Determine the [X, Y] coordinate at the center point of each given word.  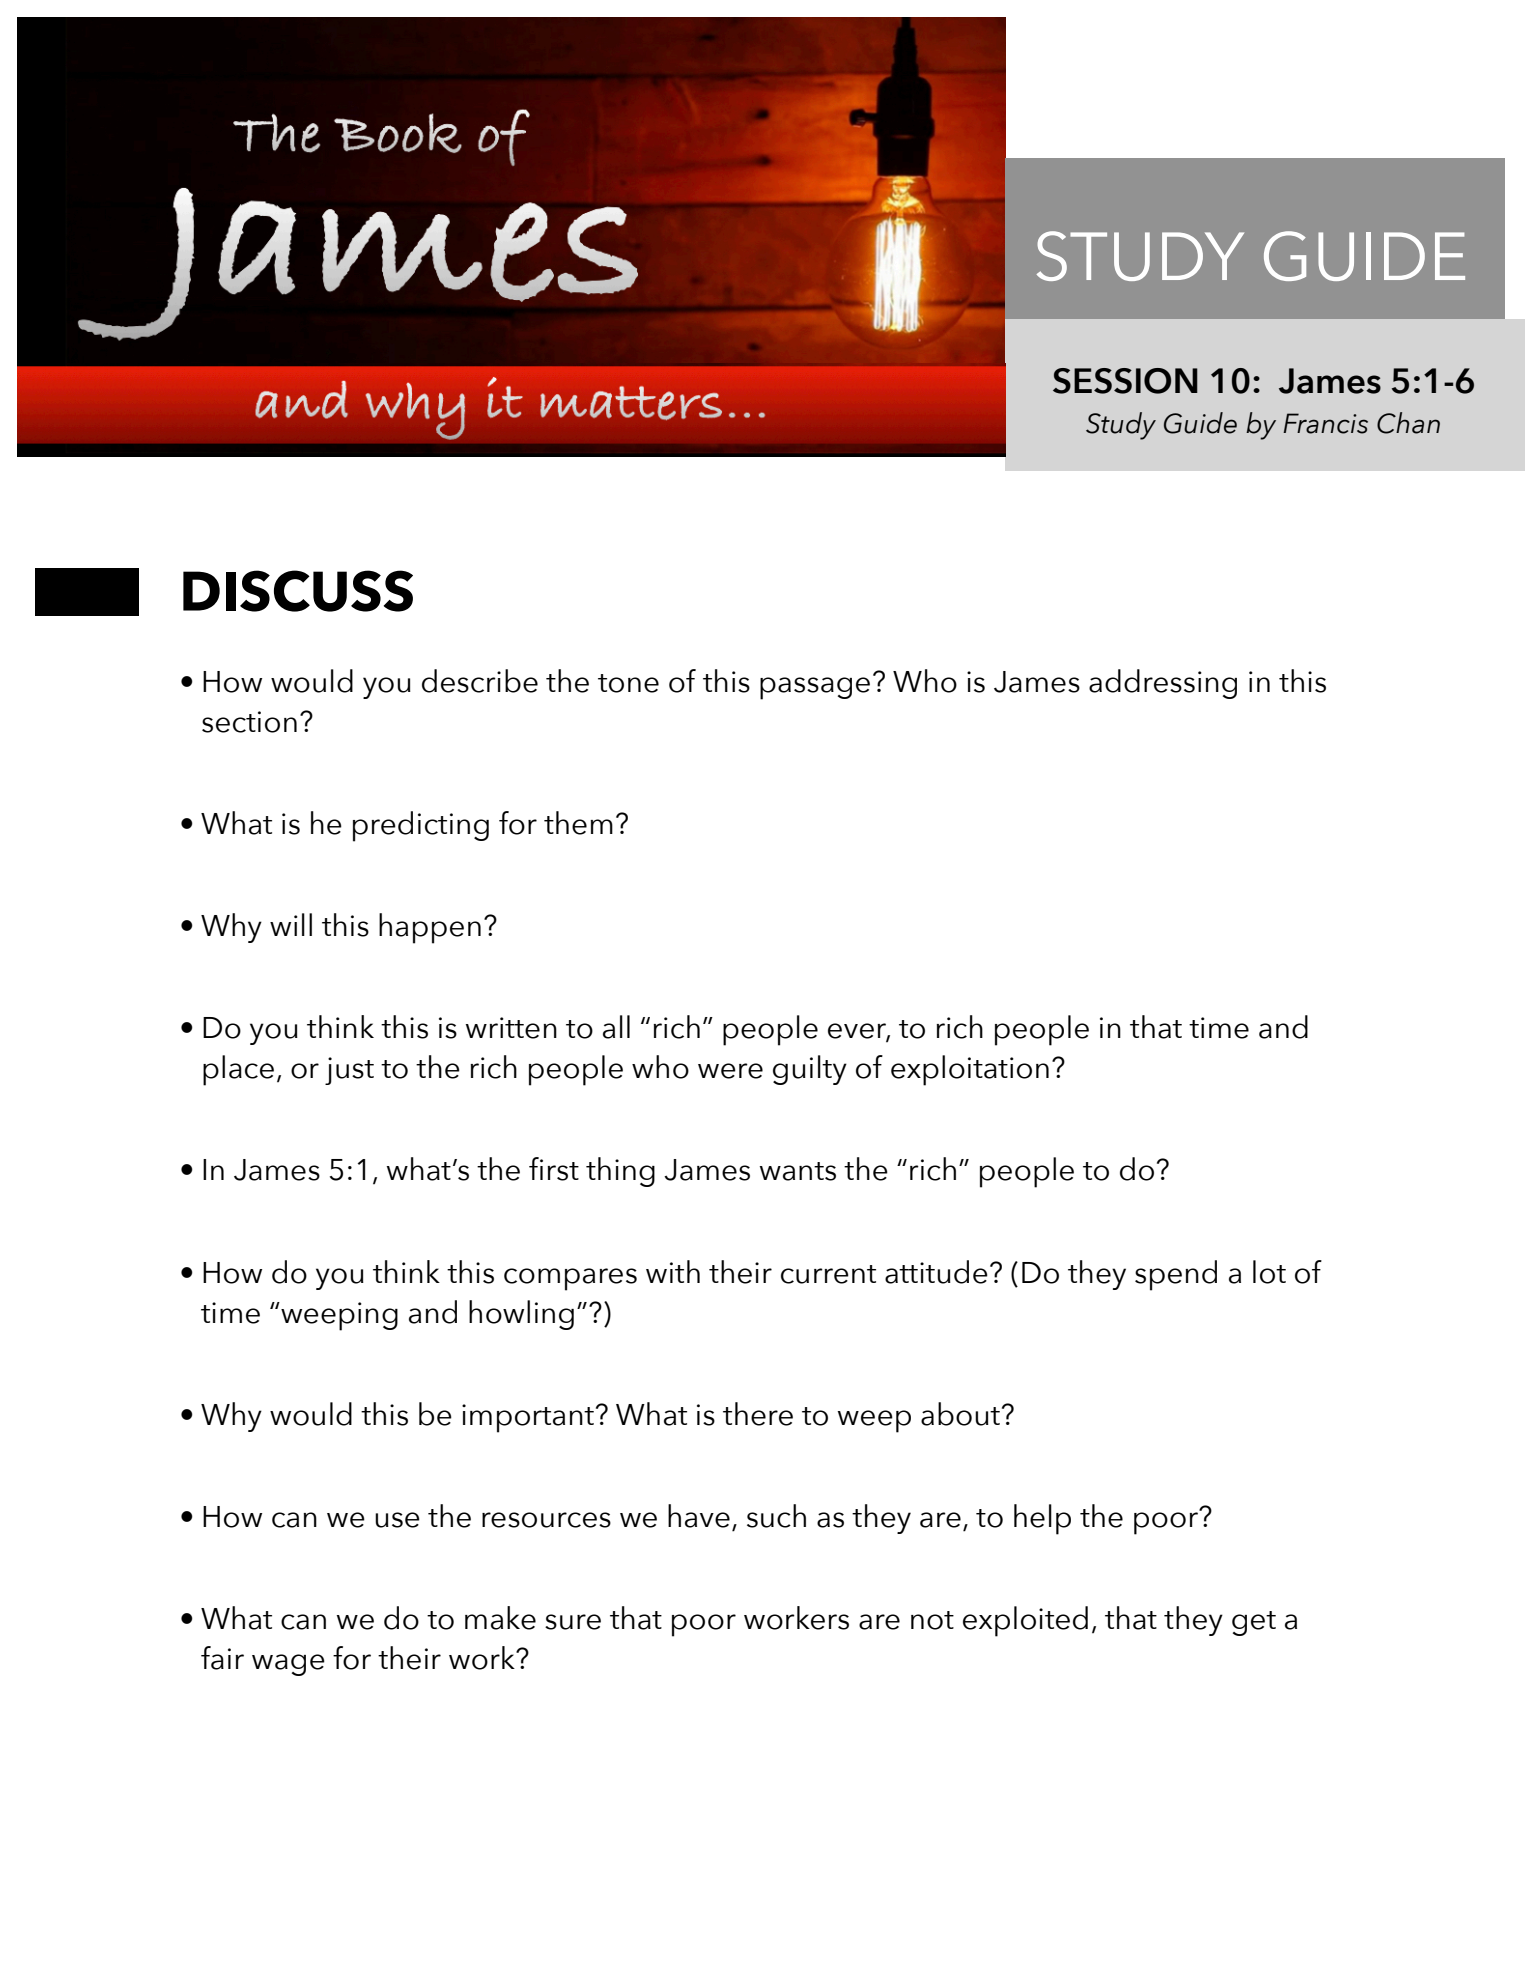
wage [288, 1665]
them [578, 823]
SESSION [1125, 381]
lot [1269, 1272]
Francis [1325, 423]
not [932, 1620]
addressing [1163, 684]
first [554, 1169]
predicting [421, 826]
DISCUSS [298, 591]
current [828, 1274]
